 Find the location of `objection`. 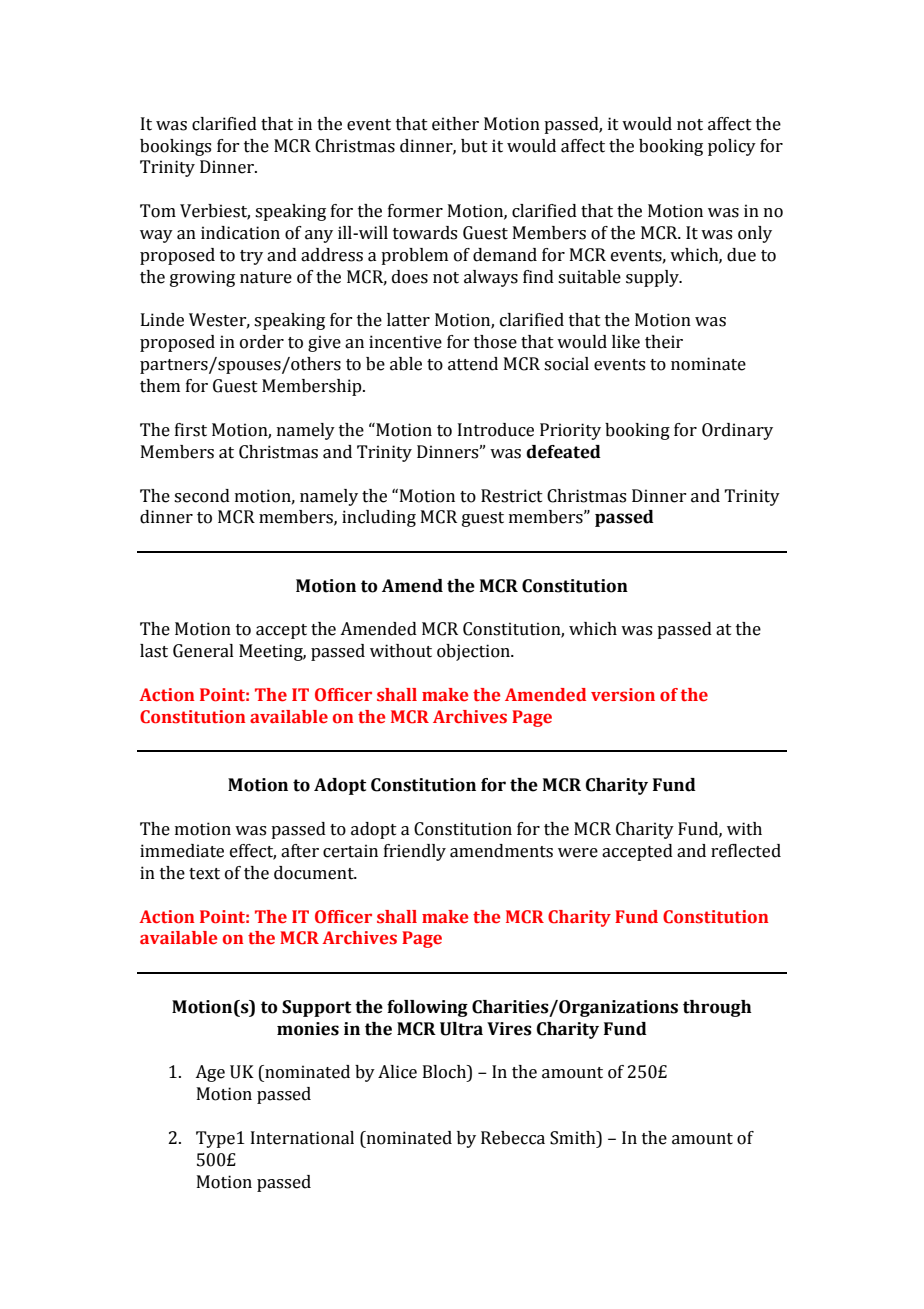

objection is located at coordinates (474, 652).
